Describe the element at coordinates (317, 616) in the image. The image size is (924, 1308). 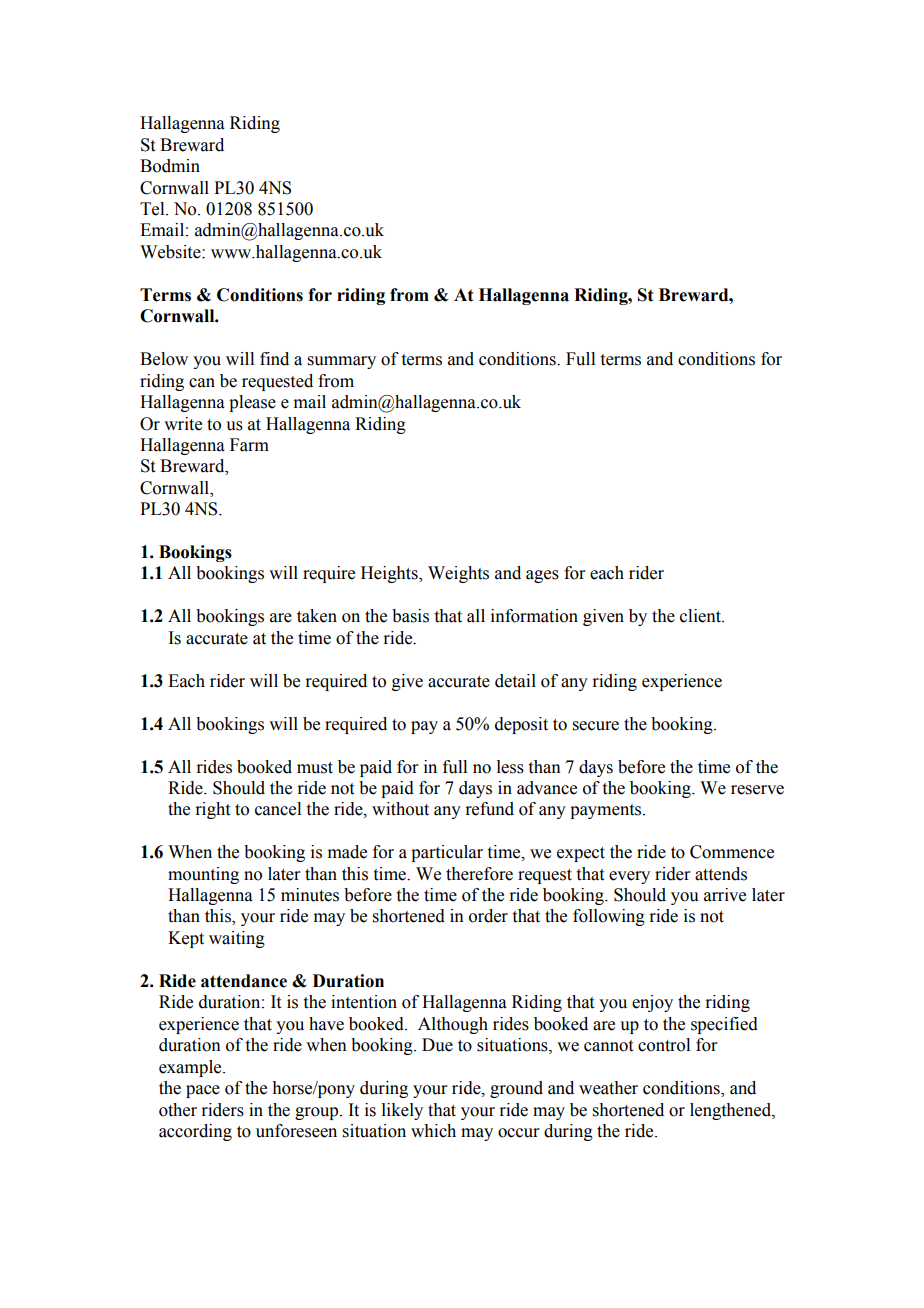
I see `taken` at that location.
